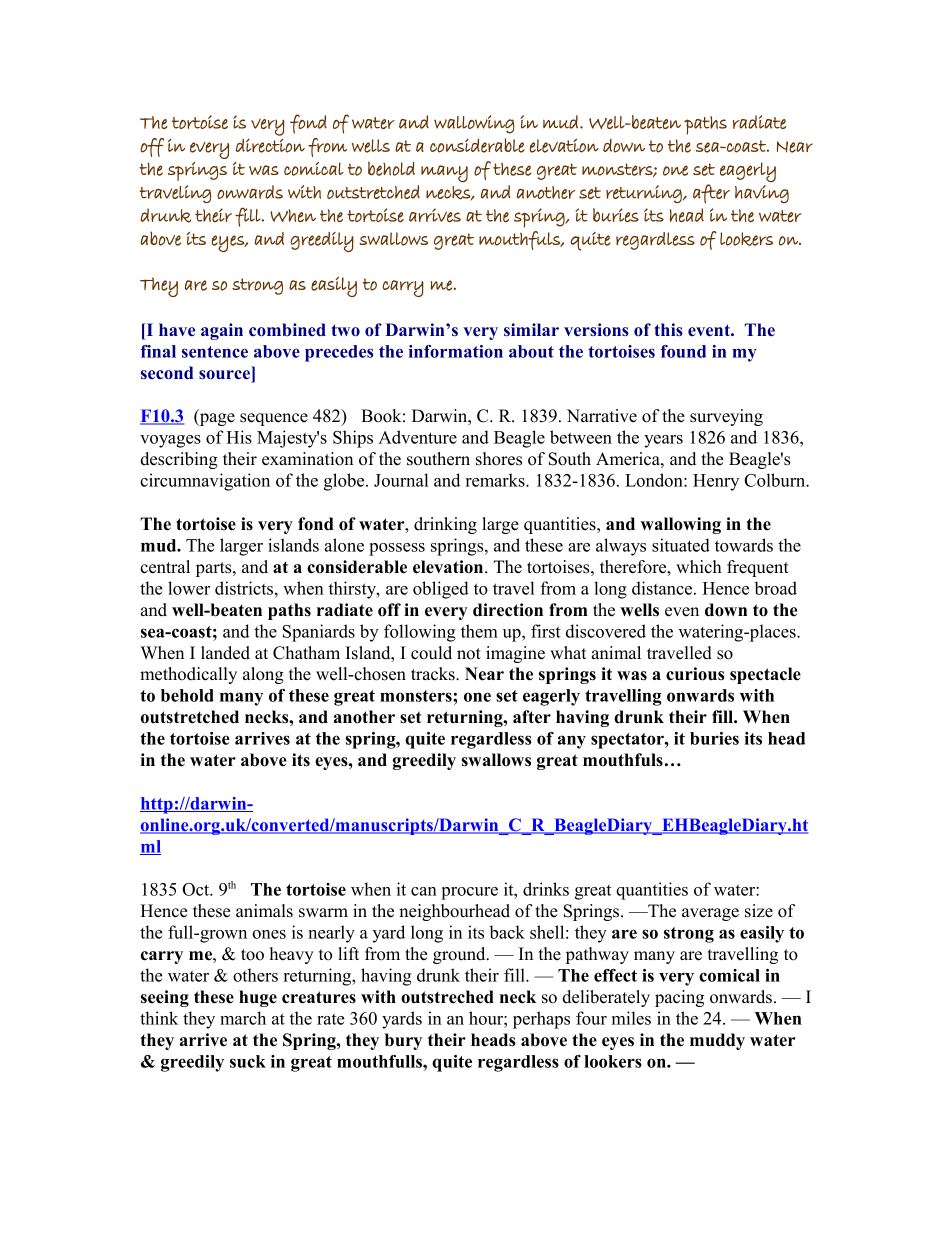 This screenshot has height=1233, width=952. What do you see at coordinates (479, 631) in the screenshot?
I see `them` at bounding box center [479, 631].
